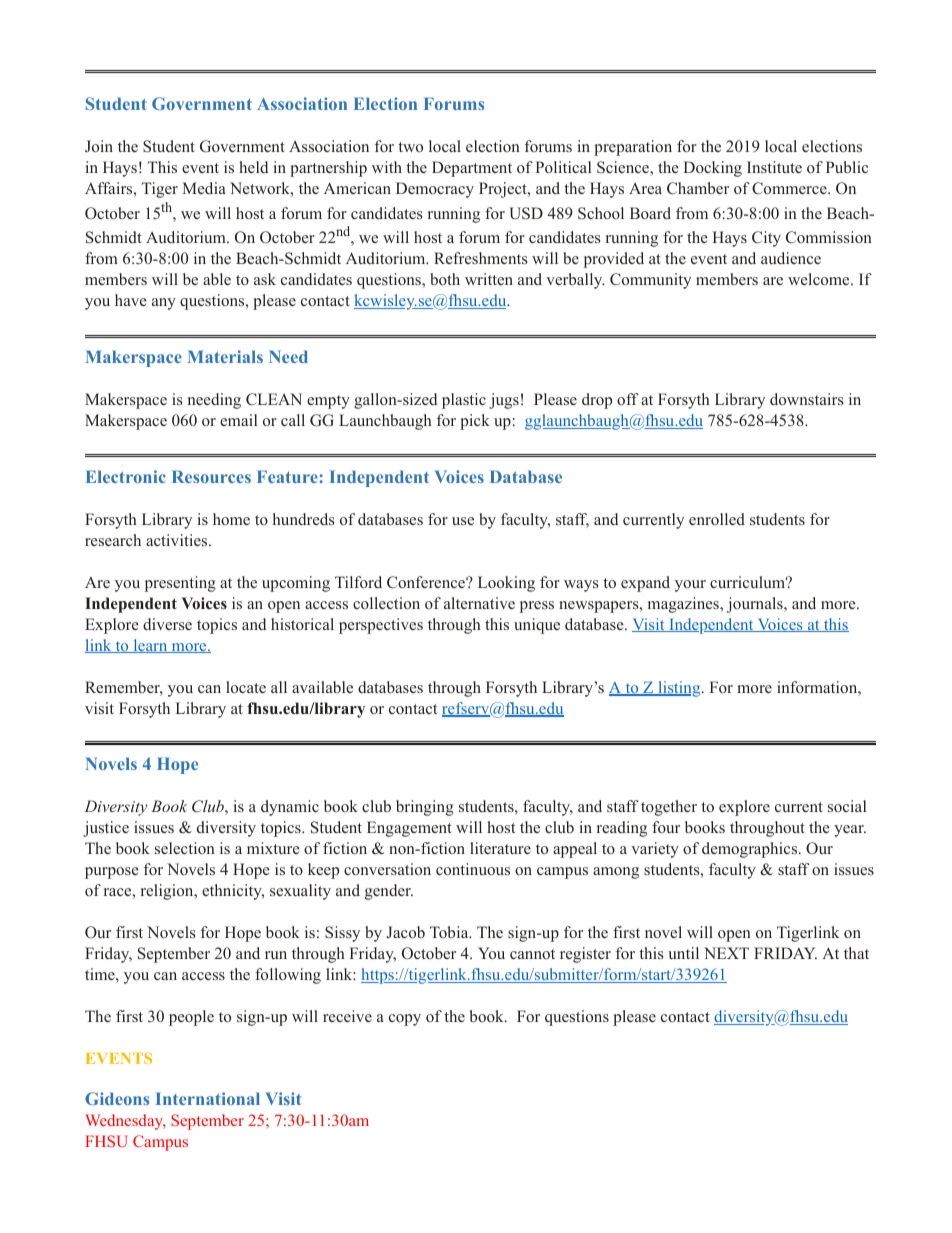 Image resolution: width=952 pixels, height=1233 pixels. Describe the element at coordinates (246, 687) in the screenshot. I see `locate` at that location.
